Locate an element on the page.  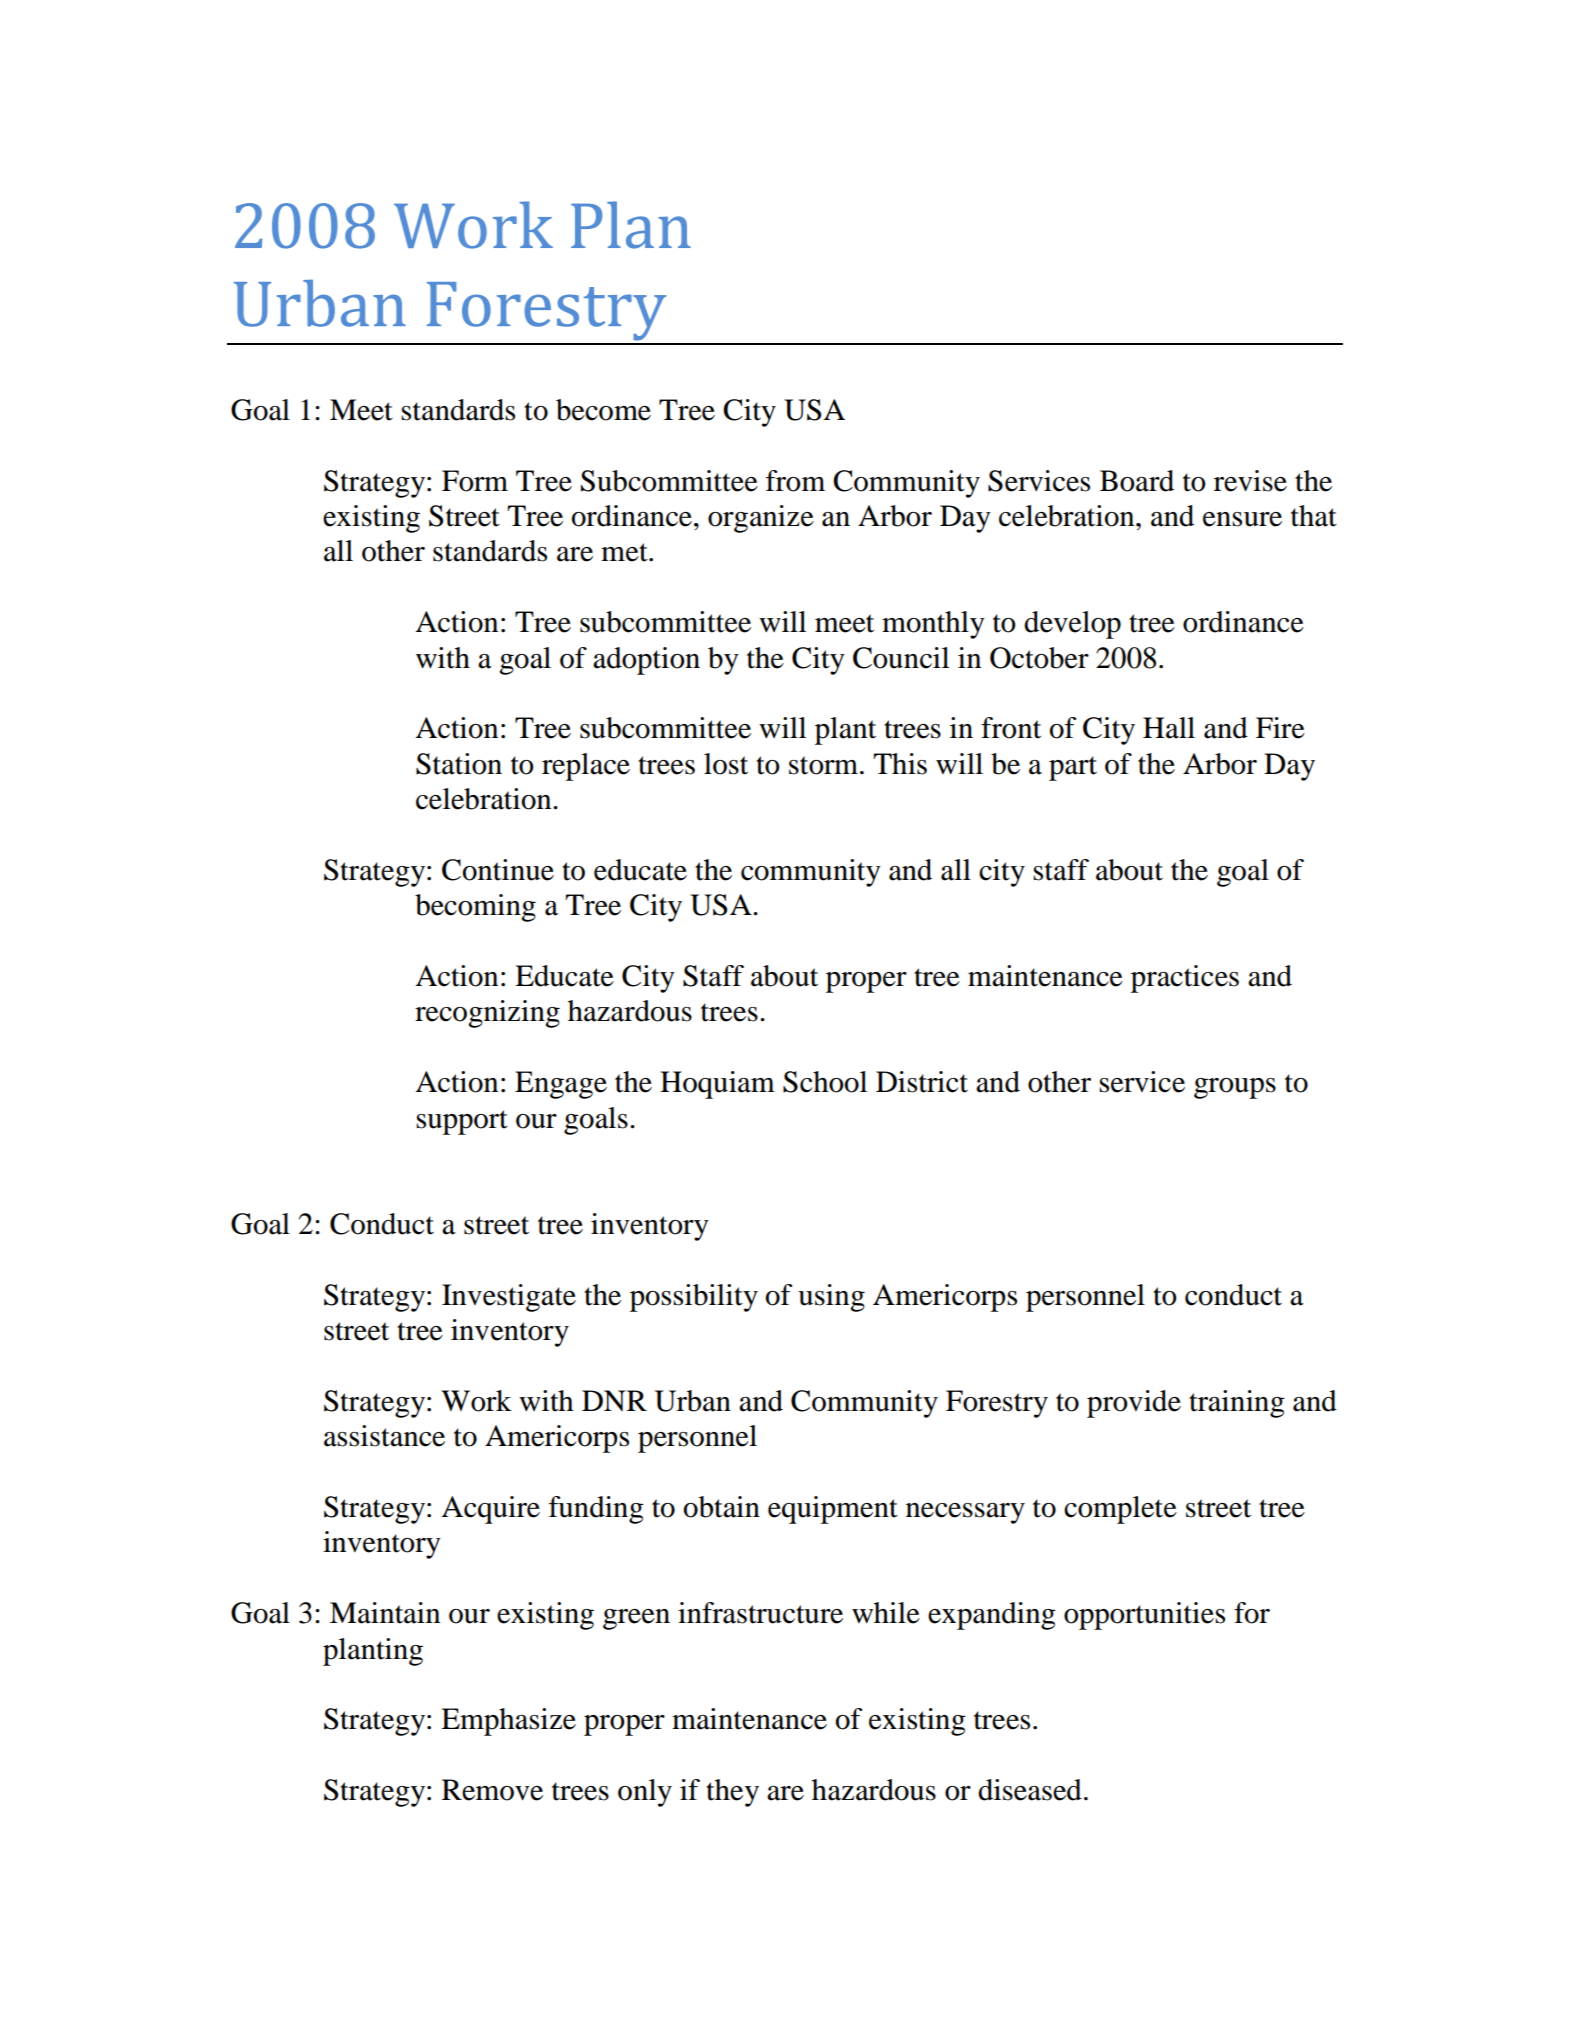
Form is located at coordinates (475, 481).
